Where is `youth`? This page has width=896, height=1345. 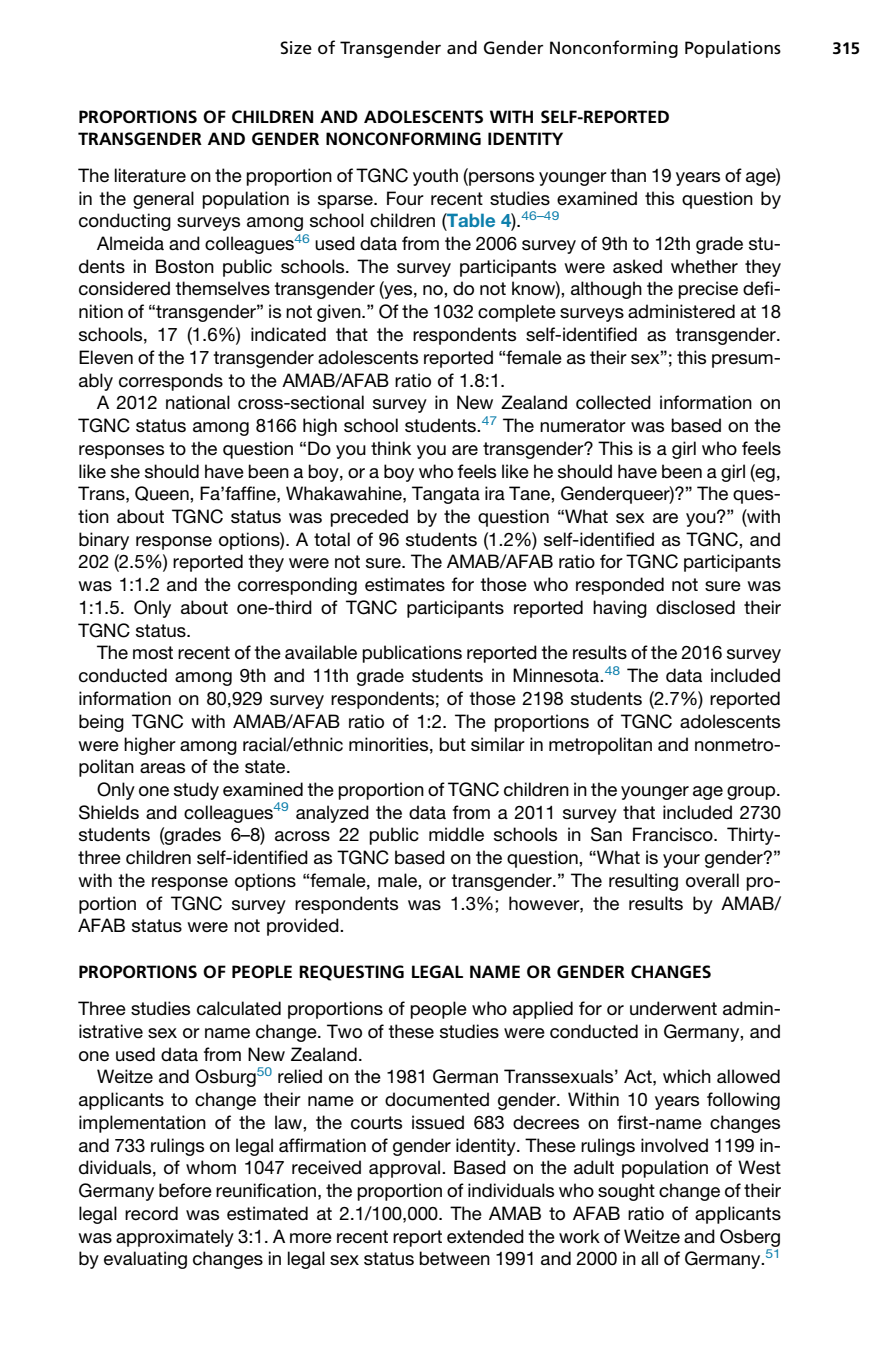 youth is located at coordinates (435, 177).
